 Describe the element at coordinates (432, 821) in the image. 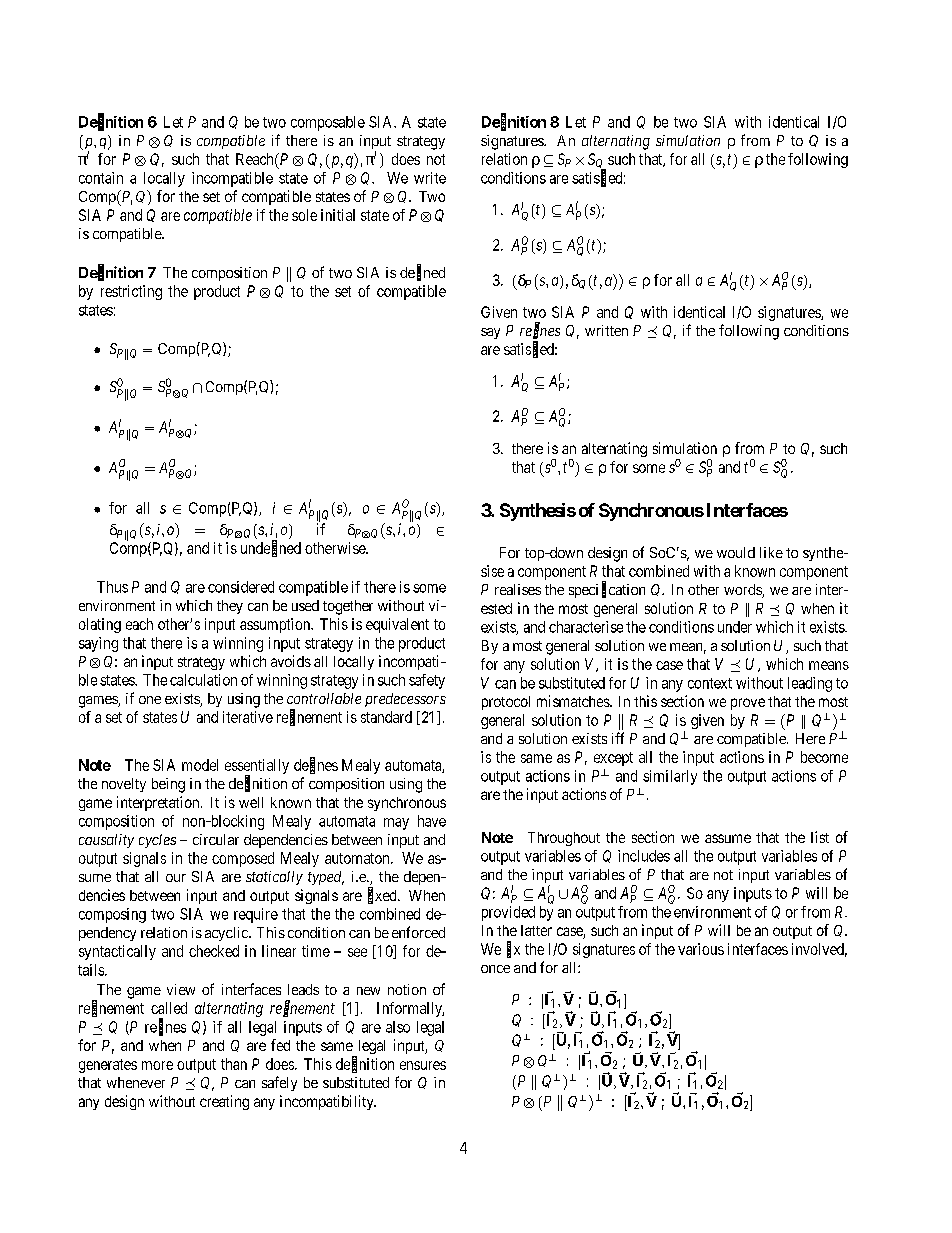

I see `have` at that location.
